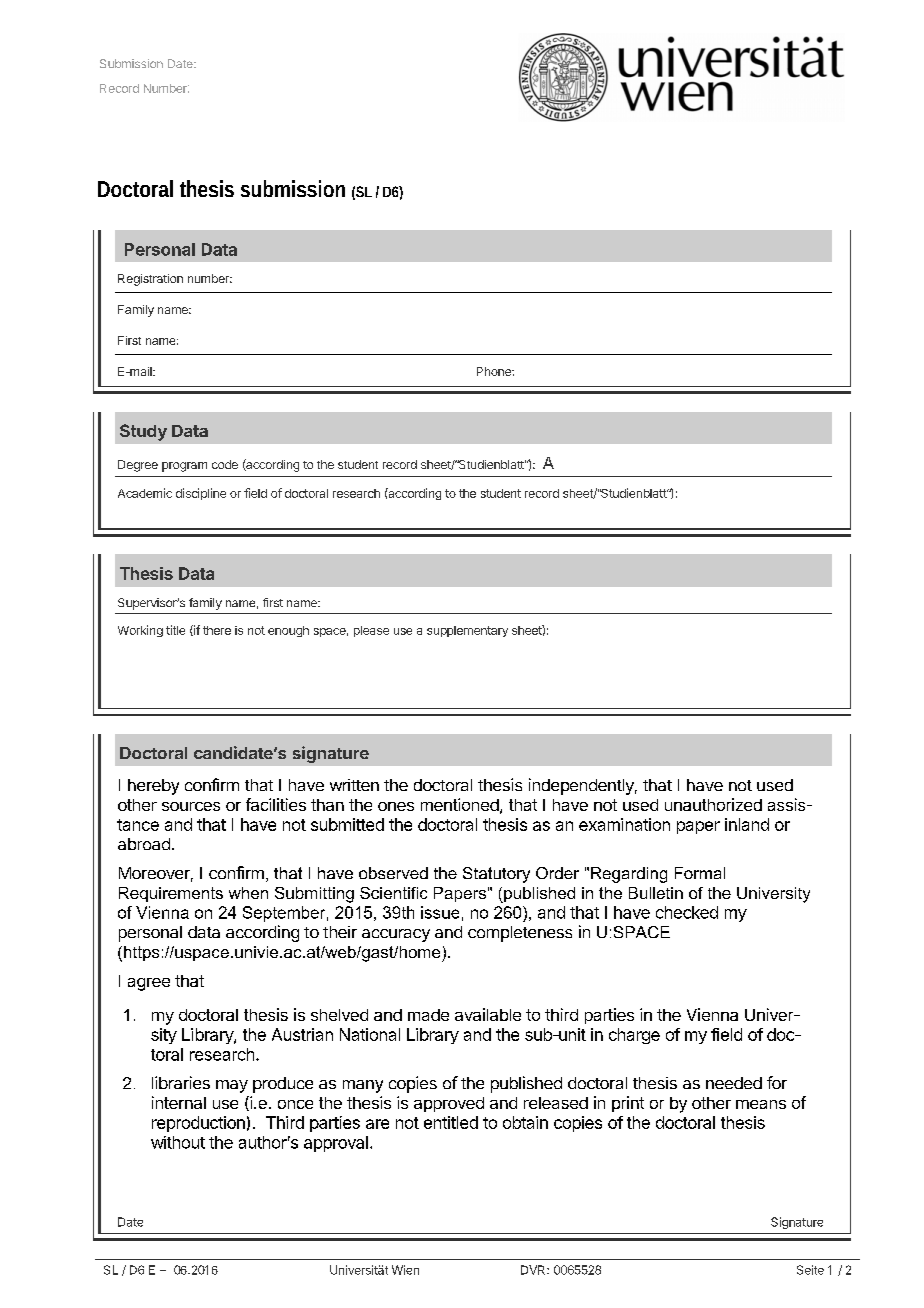 This screenshot has height=1308, width=924. Describe the element at coordinates (191, 806) in the screenshot. I see `sources` at that location.
